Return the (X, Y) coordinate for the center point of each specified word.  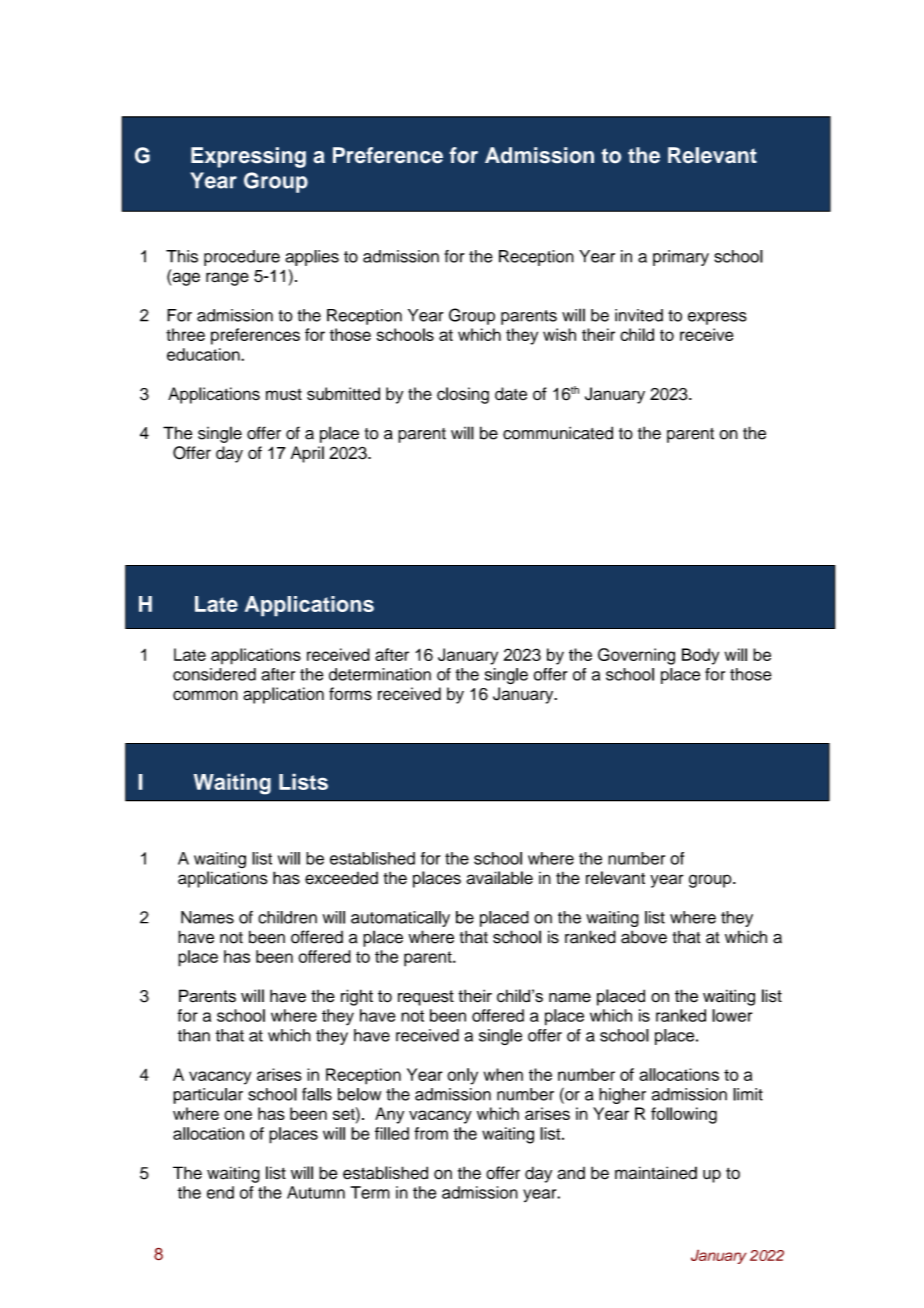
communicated (558, 433)
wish (559, 334)
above (644, 937)
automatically (400, 919)
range (227, 279)
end (220, 1192)
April (307, 454)
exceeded (341, 878)
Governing (636, 656)
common (205, 695)
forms (350, 694)
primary (681, 258)
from (431, 1133)
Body (700, 656)
